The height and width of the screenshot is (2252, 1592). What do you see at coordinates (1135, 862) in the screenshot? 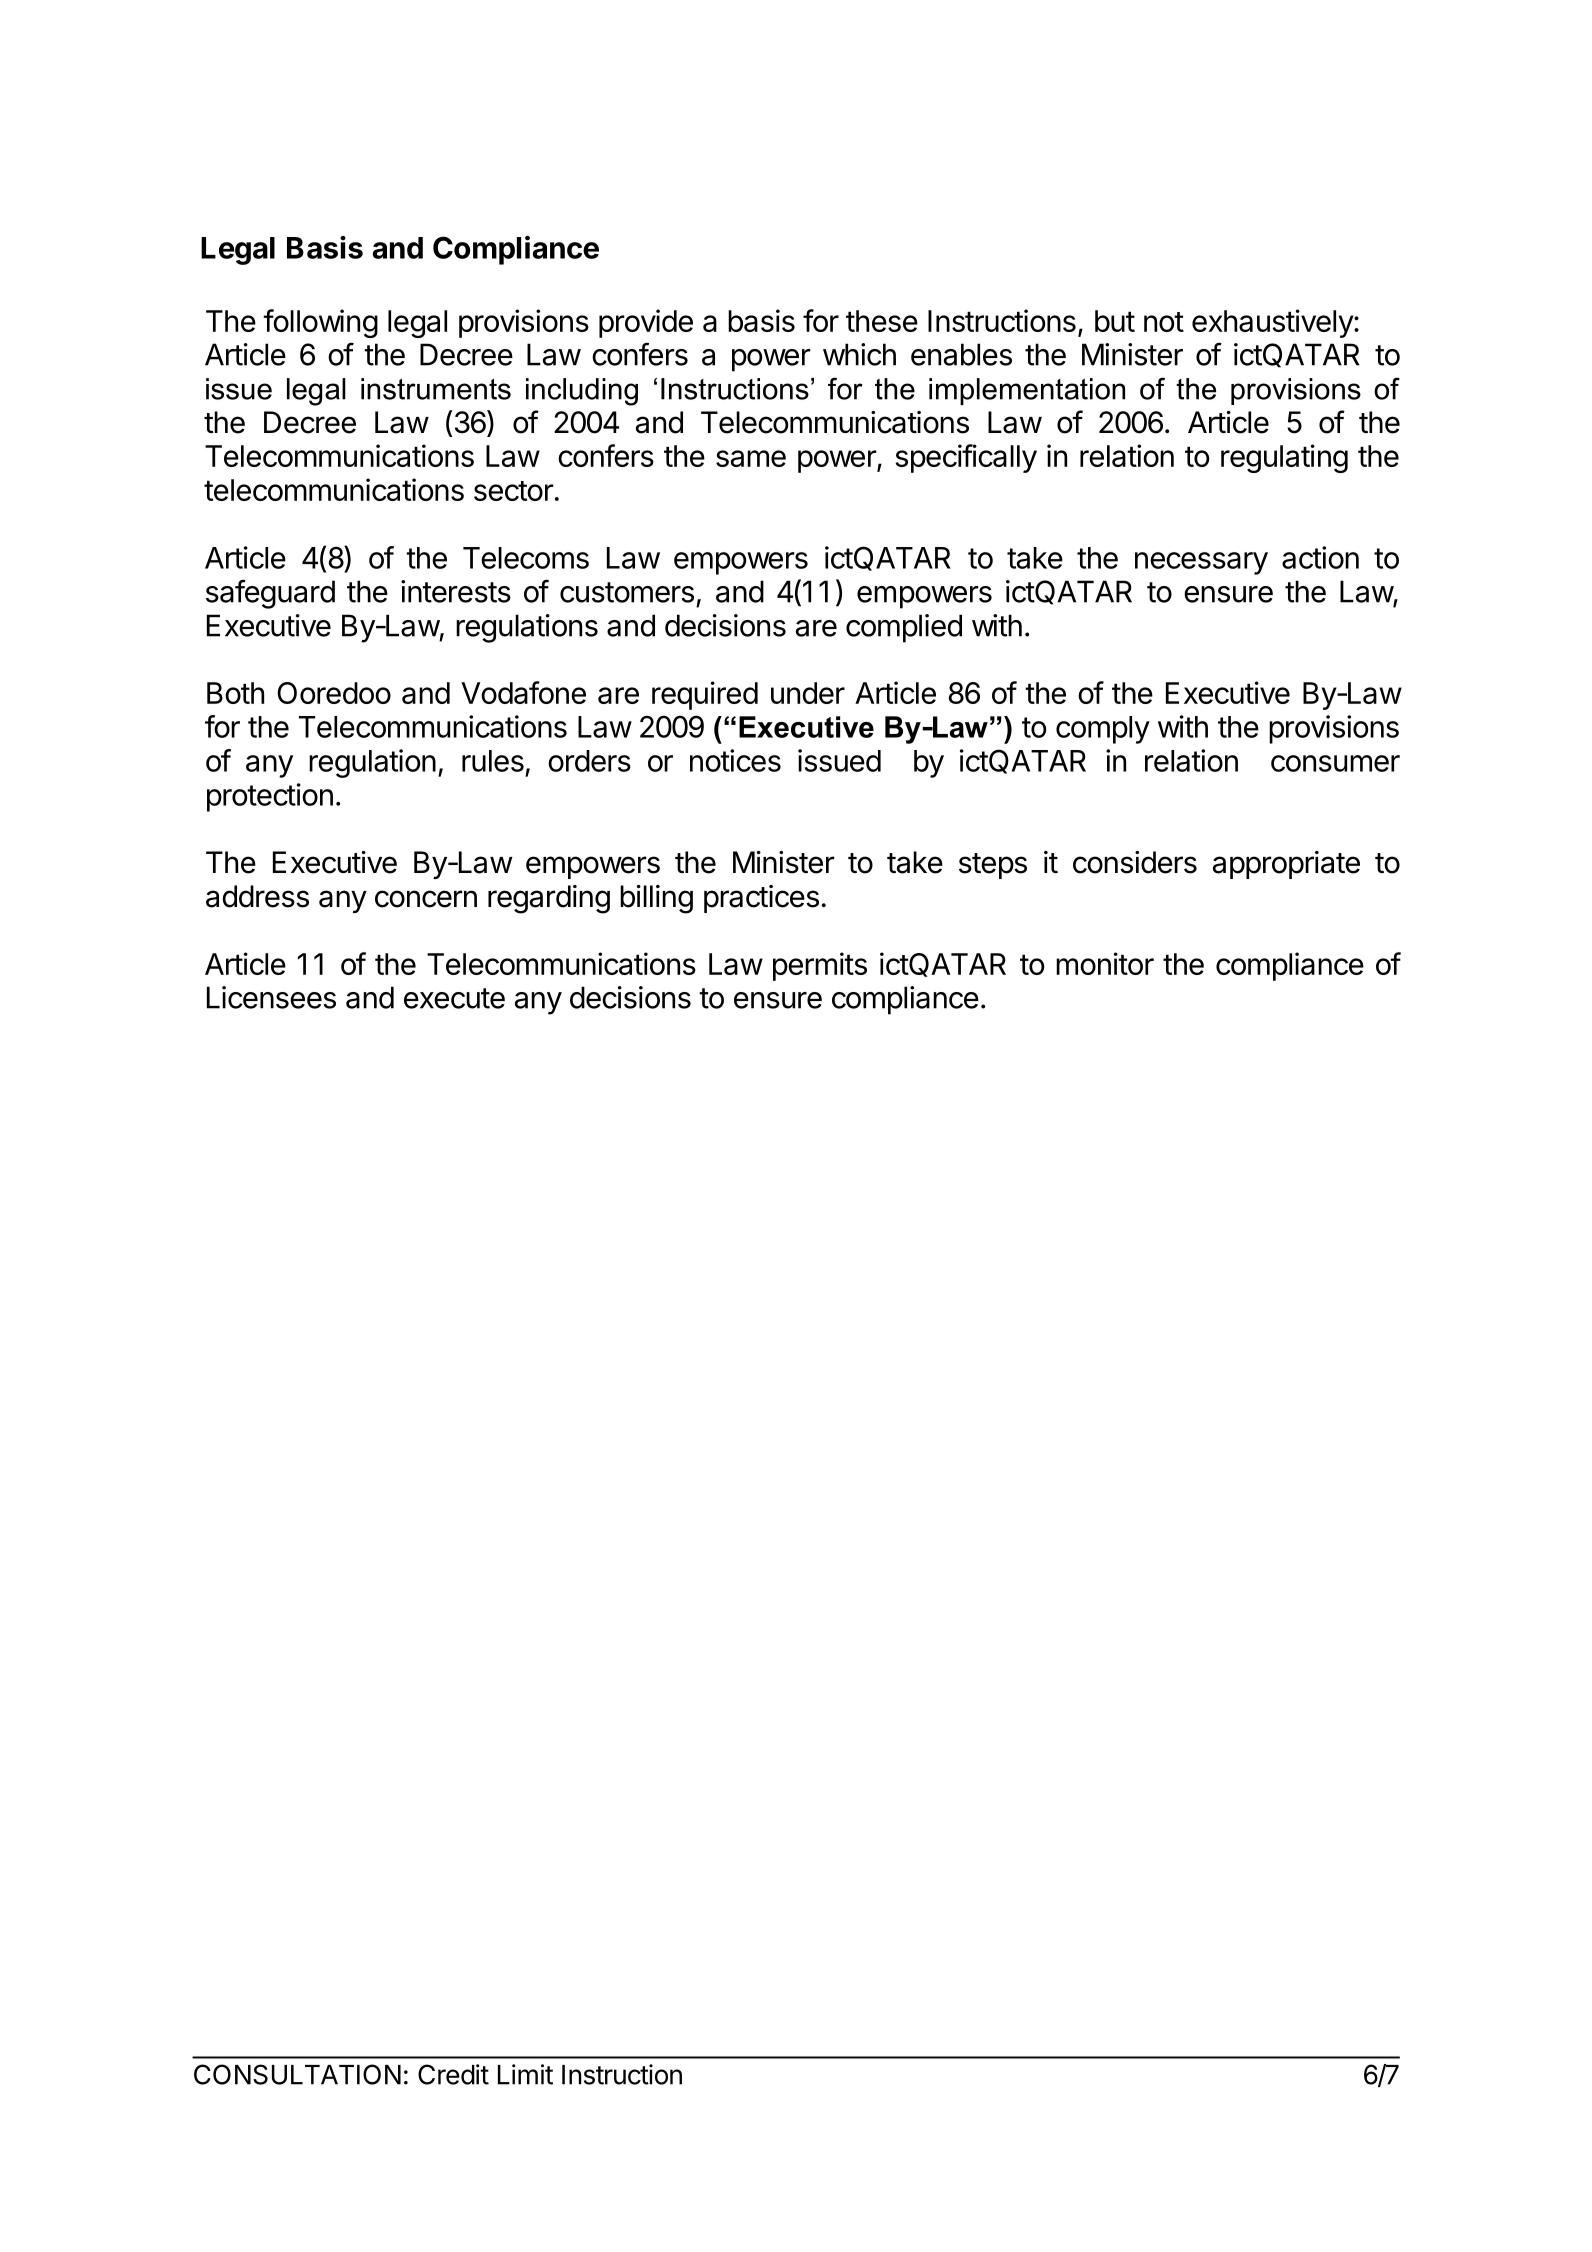
I see `considers` at bounding box center [1135, 862].
